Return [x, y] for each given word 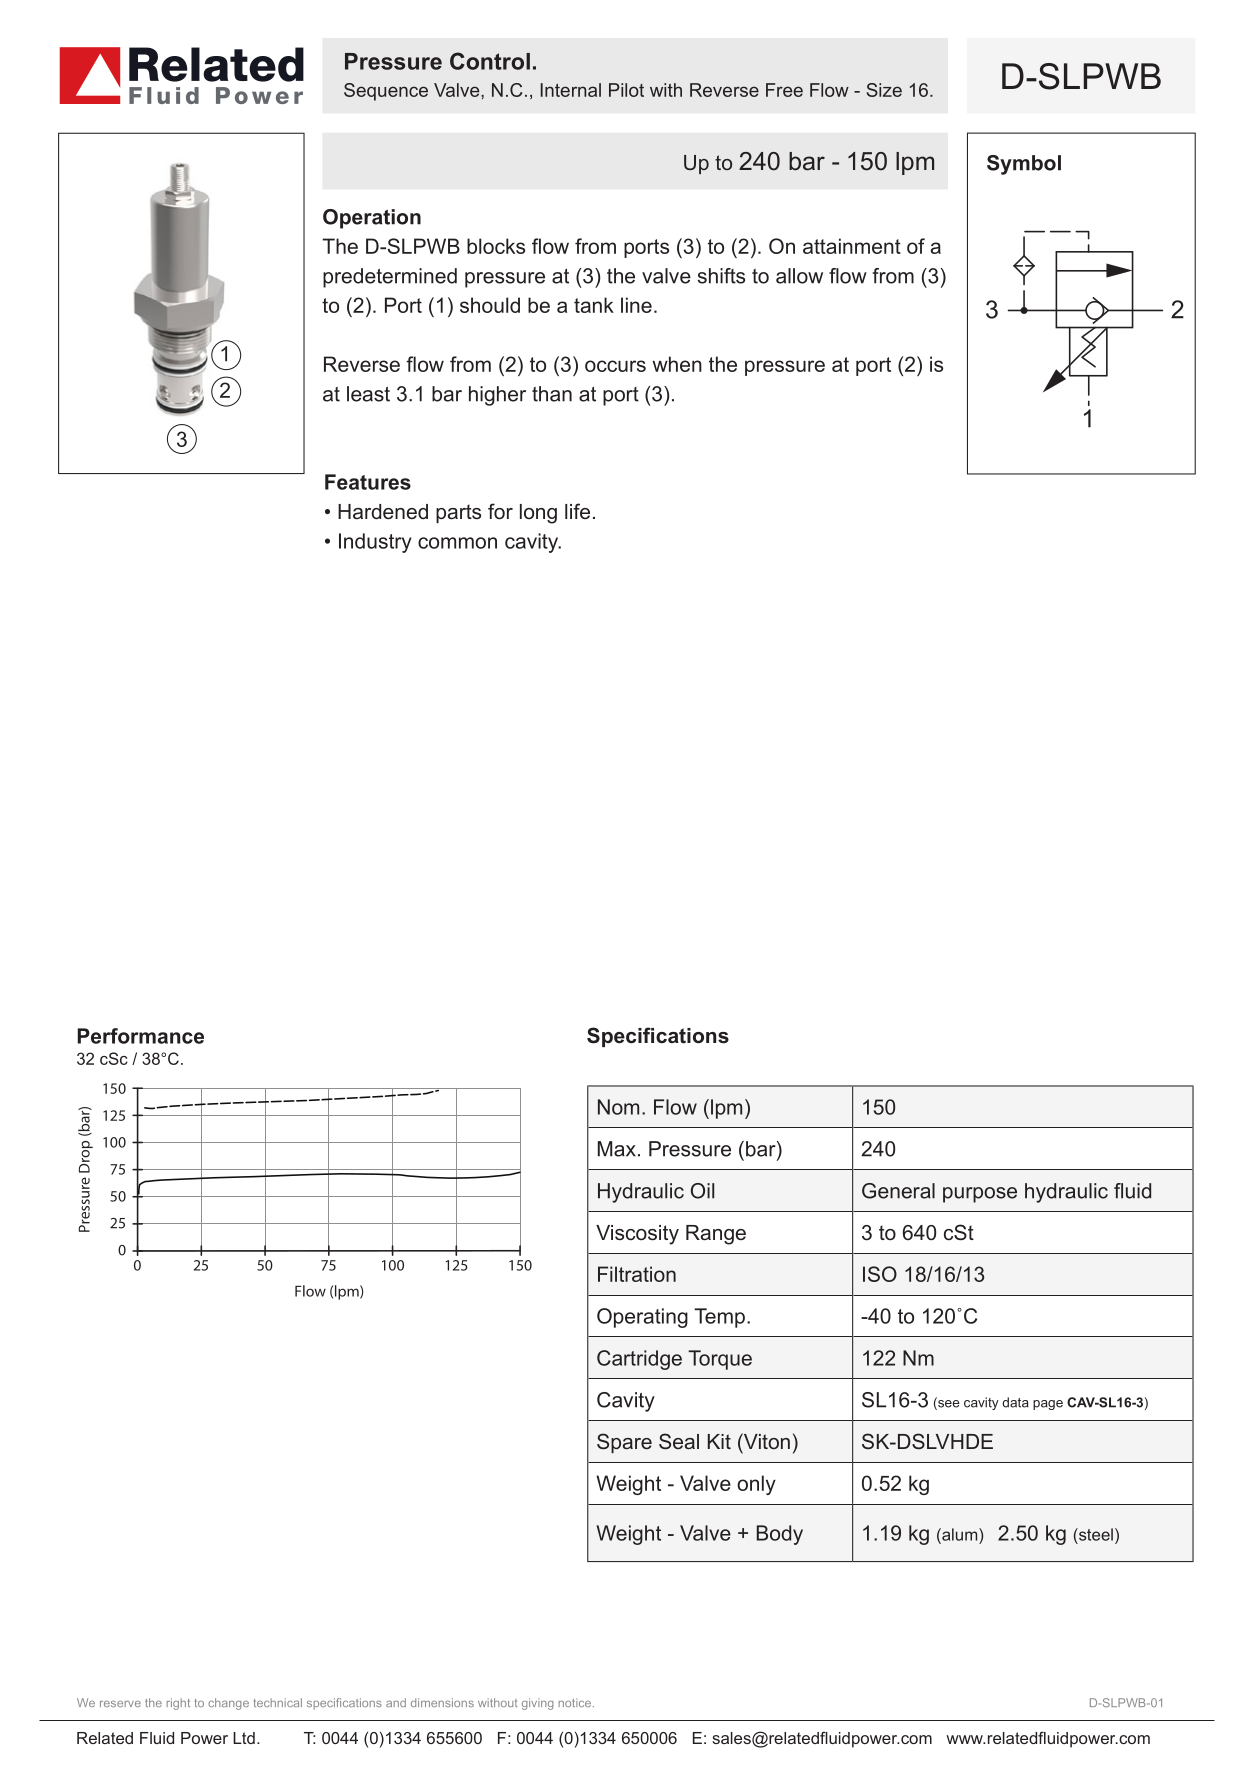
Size [884, 90]
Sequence [386, 92]
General [898, 1191]
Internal [571, 90]
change [228, 1704]
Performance [140, 1036]
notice [575, 1702]
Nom [618, 1107]
